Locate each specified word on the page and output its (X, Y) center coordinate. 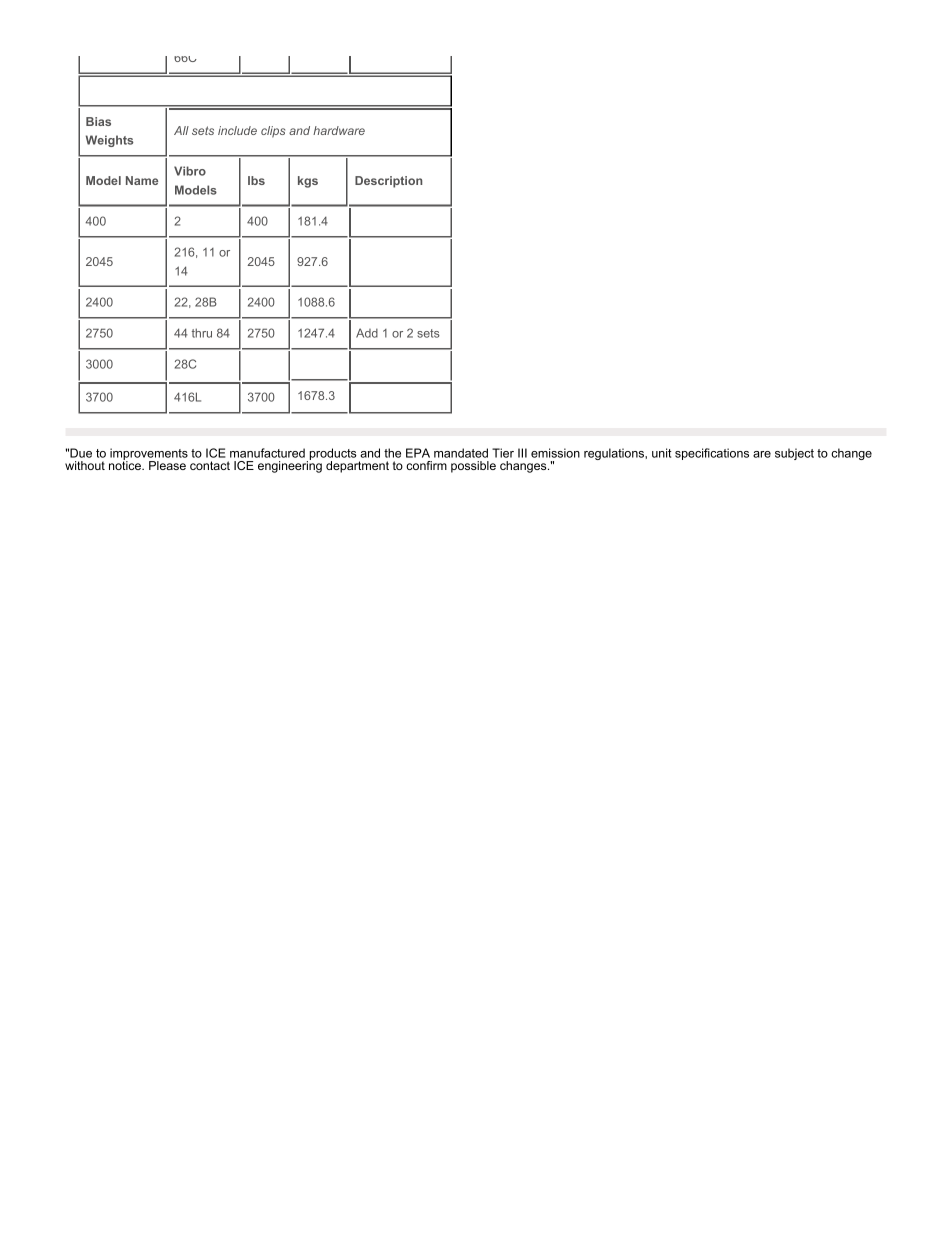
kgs (308, 182)
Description (388, 182)
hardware (339, 130)
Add (367, 333)
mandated (461, 453)
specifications (712, 454)
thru (202, 333)
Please (167, 465)
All (181, 130)
